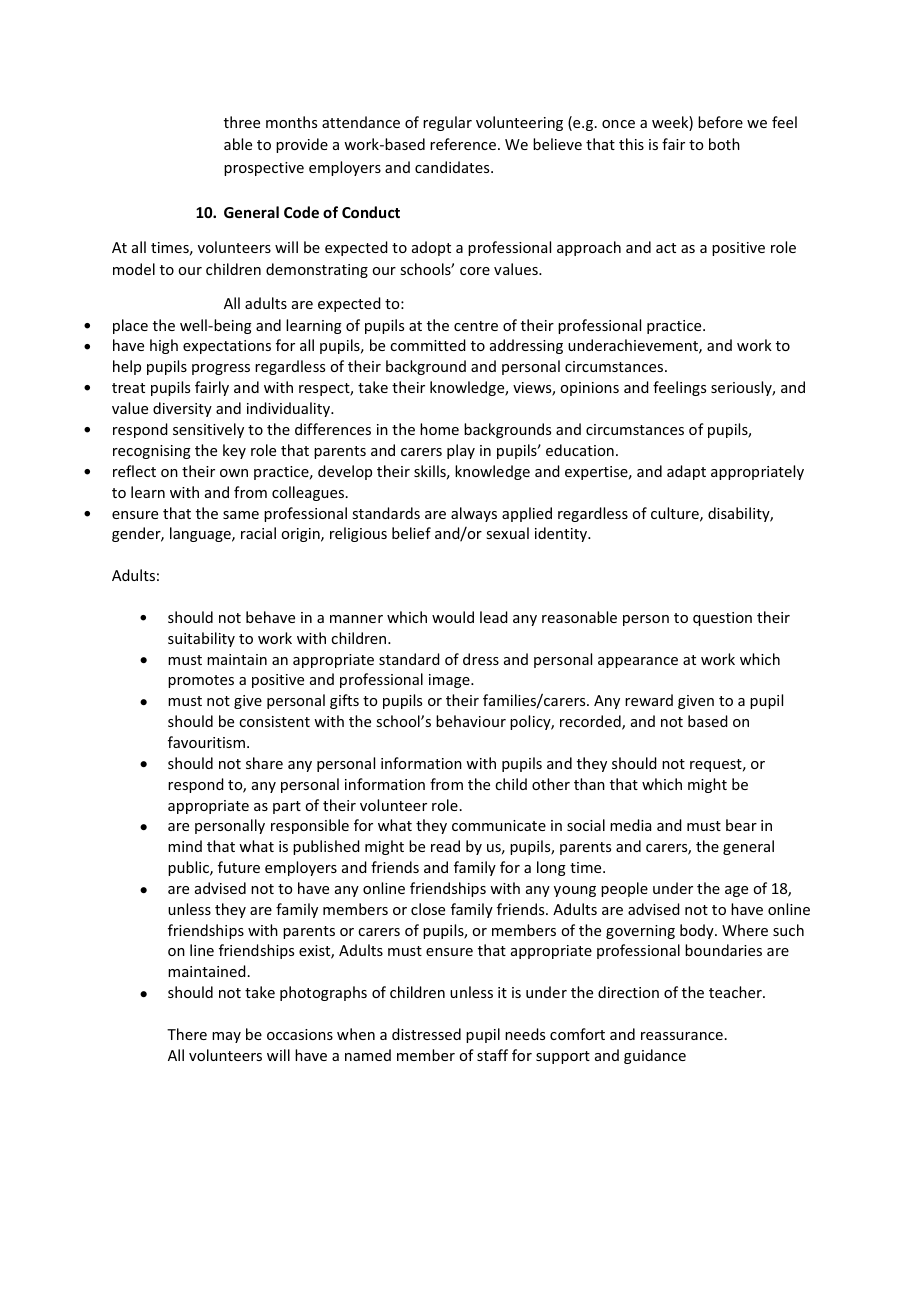  What do you see at coordinates (461, 451) in the image?
I see `play` at bounding box center [461, 451].
